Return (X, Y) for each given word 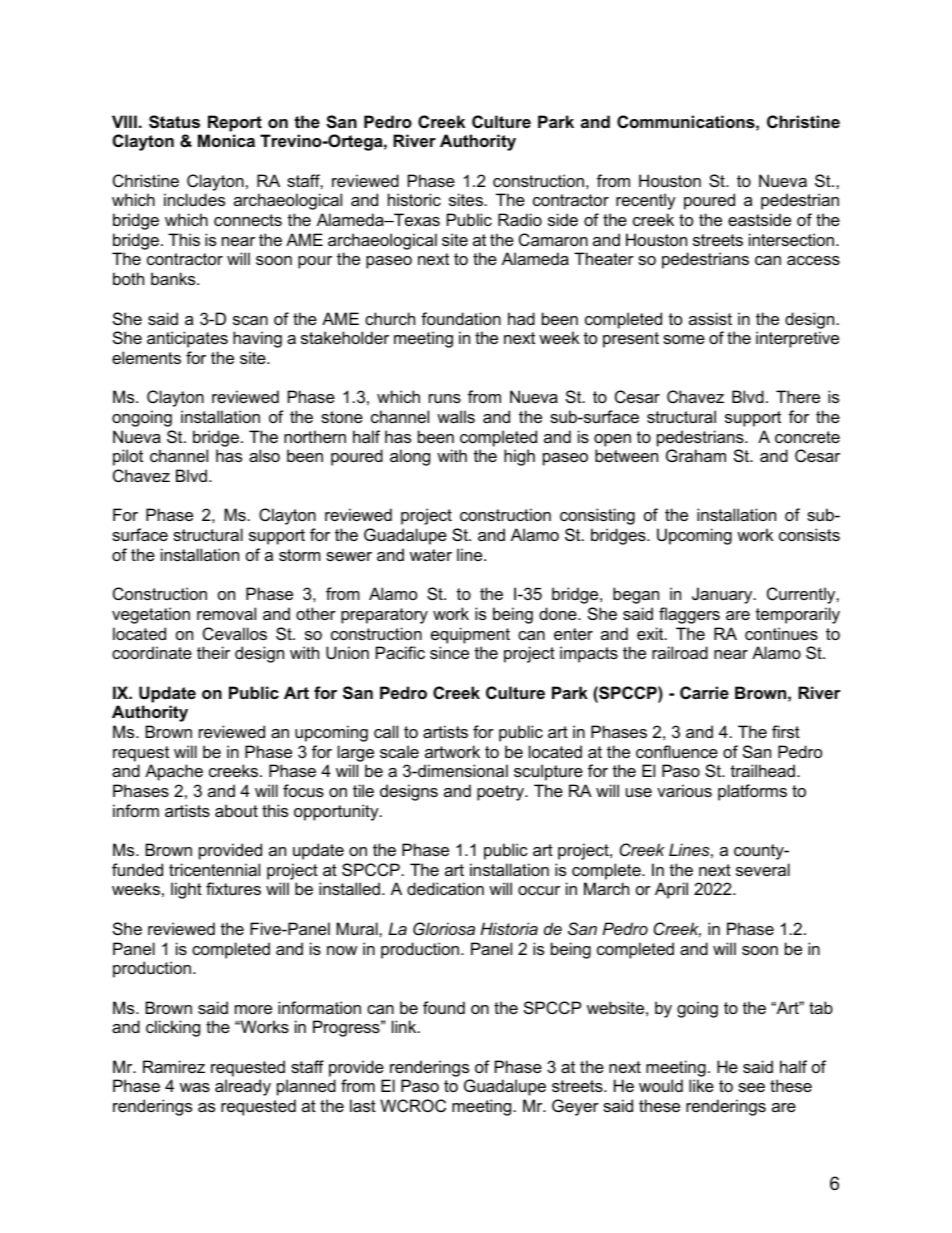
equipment (470, 635)
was (195, 1087)
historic (414, 199)
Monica (226, 140)
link (405, 1026)
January (723, 595)
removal (226, 613)
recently (646, 201)
